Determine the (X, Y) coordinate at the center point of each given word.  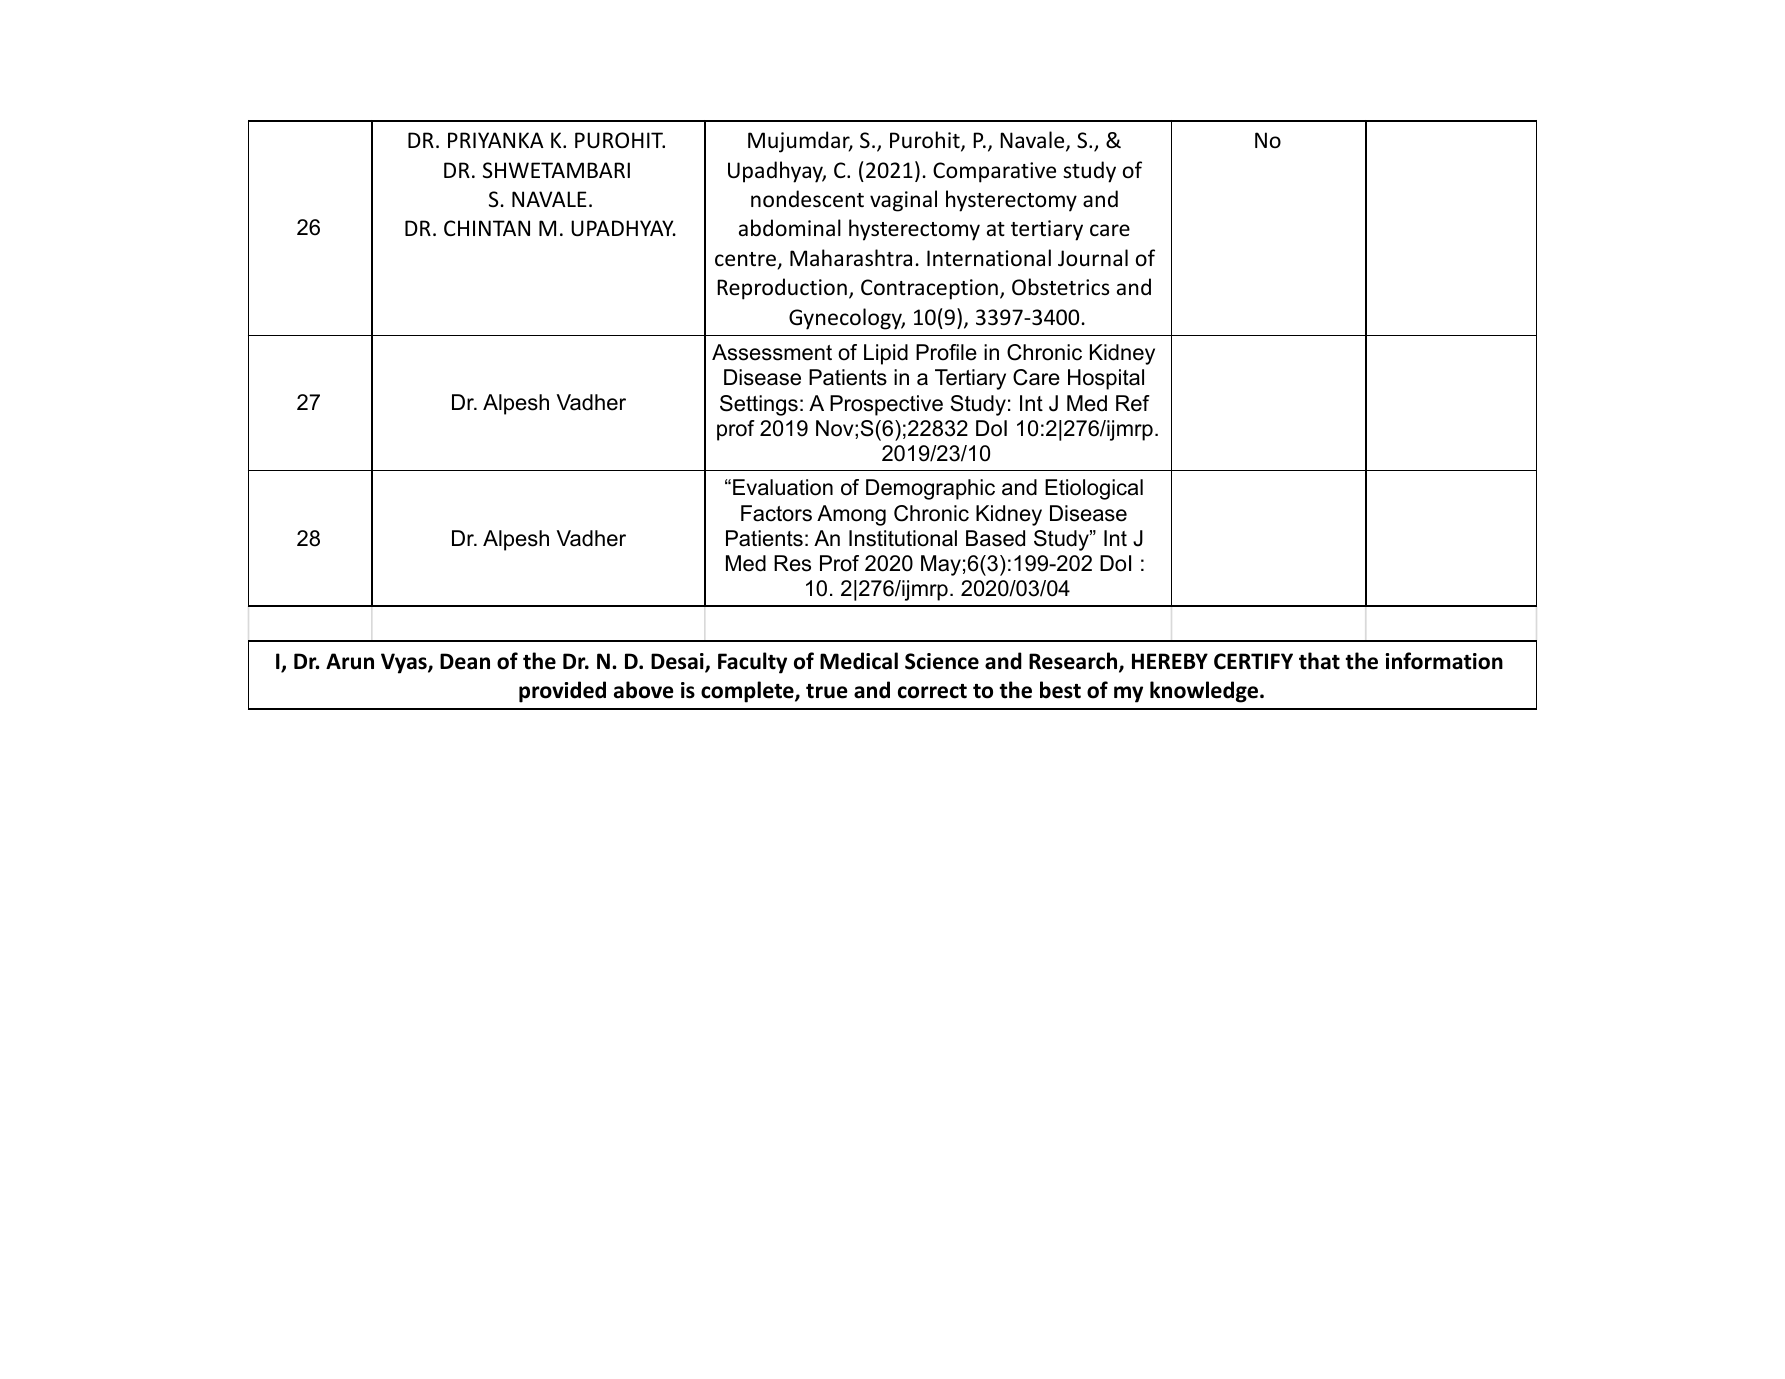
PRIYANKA (496, 140)
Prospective (886, 405)
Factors (776, 513)
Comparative (994, 172)
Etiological (1094, 489)
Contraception (929, 289)
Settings (759, 405)
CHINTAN (487, 228)
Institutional (903, 538)
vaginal (903, 201)
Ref (1133, 403)
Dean (465, 661)
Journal (1093, 258)
